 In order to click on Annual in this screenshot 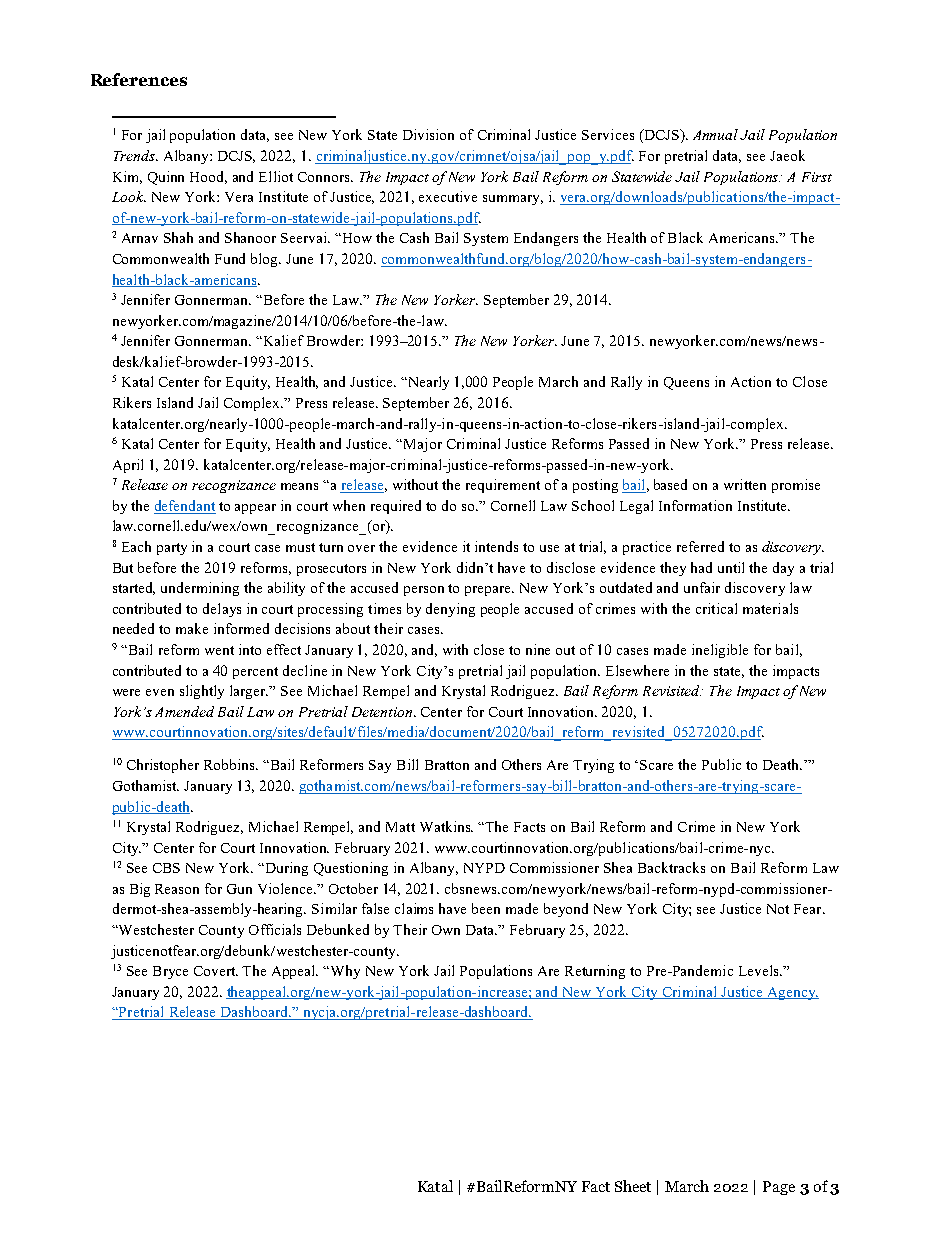, I will do `click(715, 134)`.
